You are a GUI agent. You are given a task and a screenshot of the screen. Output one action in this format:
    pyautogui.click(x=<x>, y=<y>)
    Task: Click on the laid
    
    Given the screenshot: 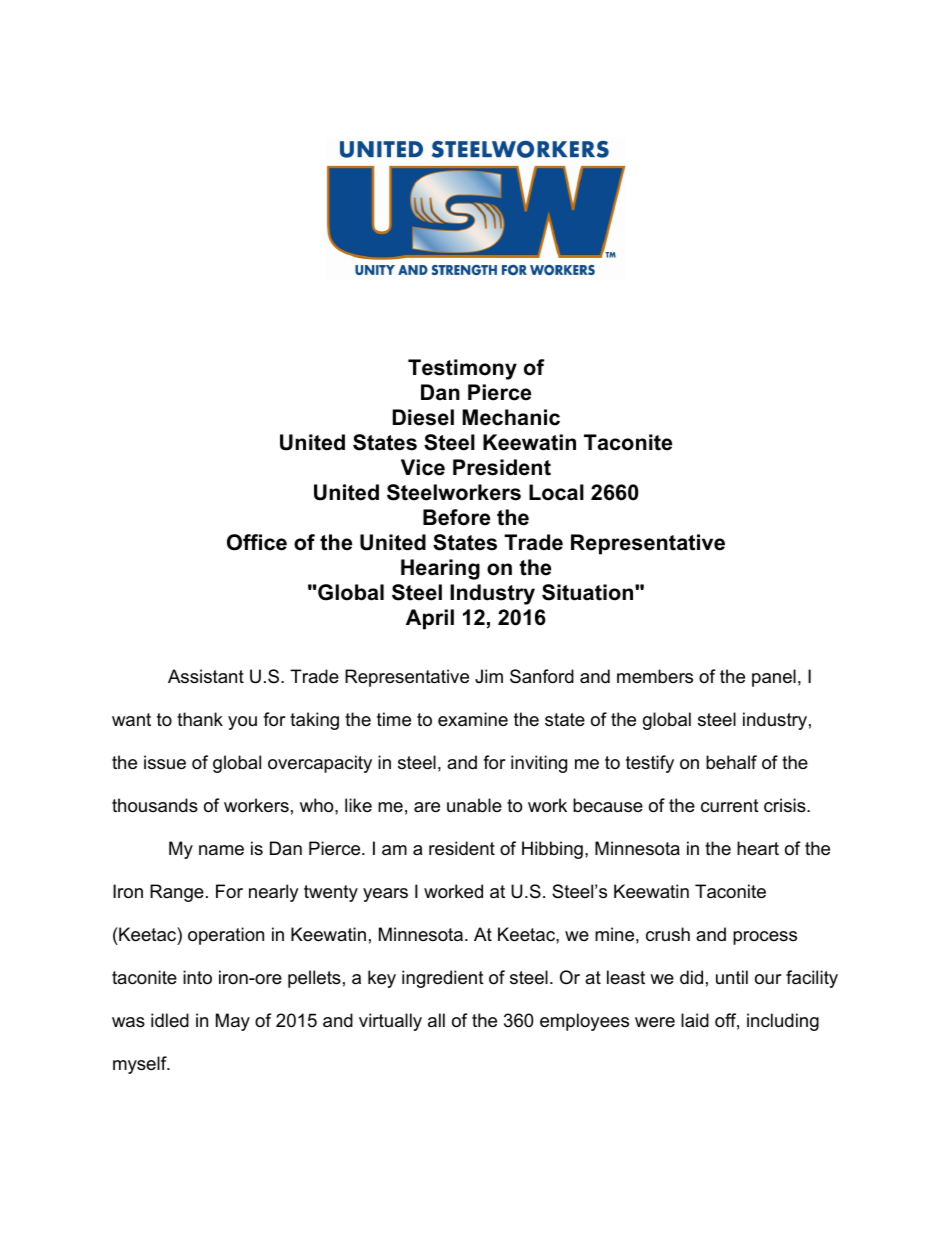 What is the action you would take?
    pyautogui.click(x=695, y=1020)
